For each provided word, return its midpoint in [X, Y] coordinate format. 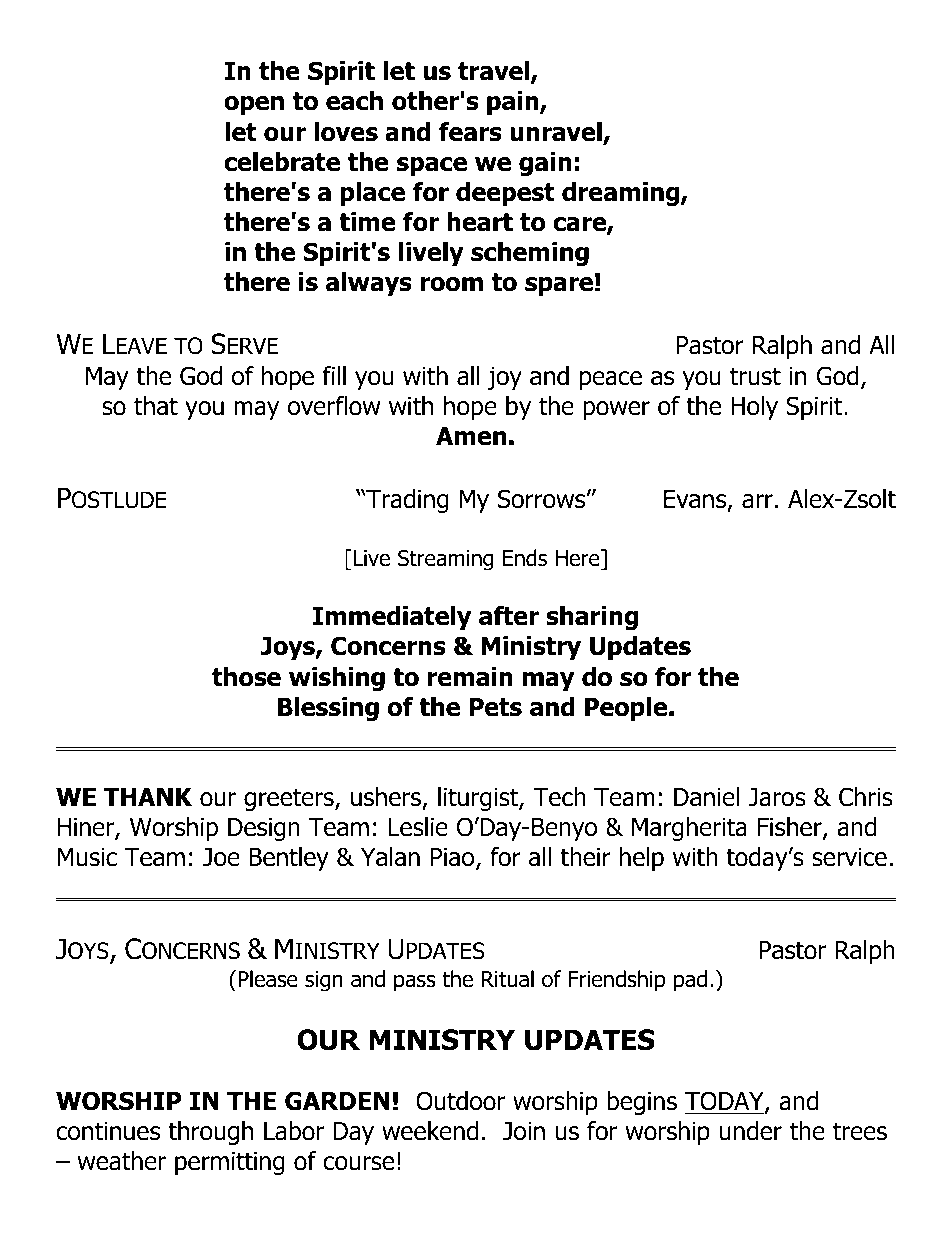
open [254, 105]
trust [755, 376]
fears [470, 132]
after [509, 616]
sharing [592, 618]
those [246, 677]
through [210, 1133]
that [156, 406]
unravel [557, 133]
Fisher [791, 828]
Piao [454, 858]
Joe [221, 857]
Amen [471, 436]
